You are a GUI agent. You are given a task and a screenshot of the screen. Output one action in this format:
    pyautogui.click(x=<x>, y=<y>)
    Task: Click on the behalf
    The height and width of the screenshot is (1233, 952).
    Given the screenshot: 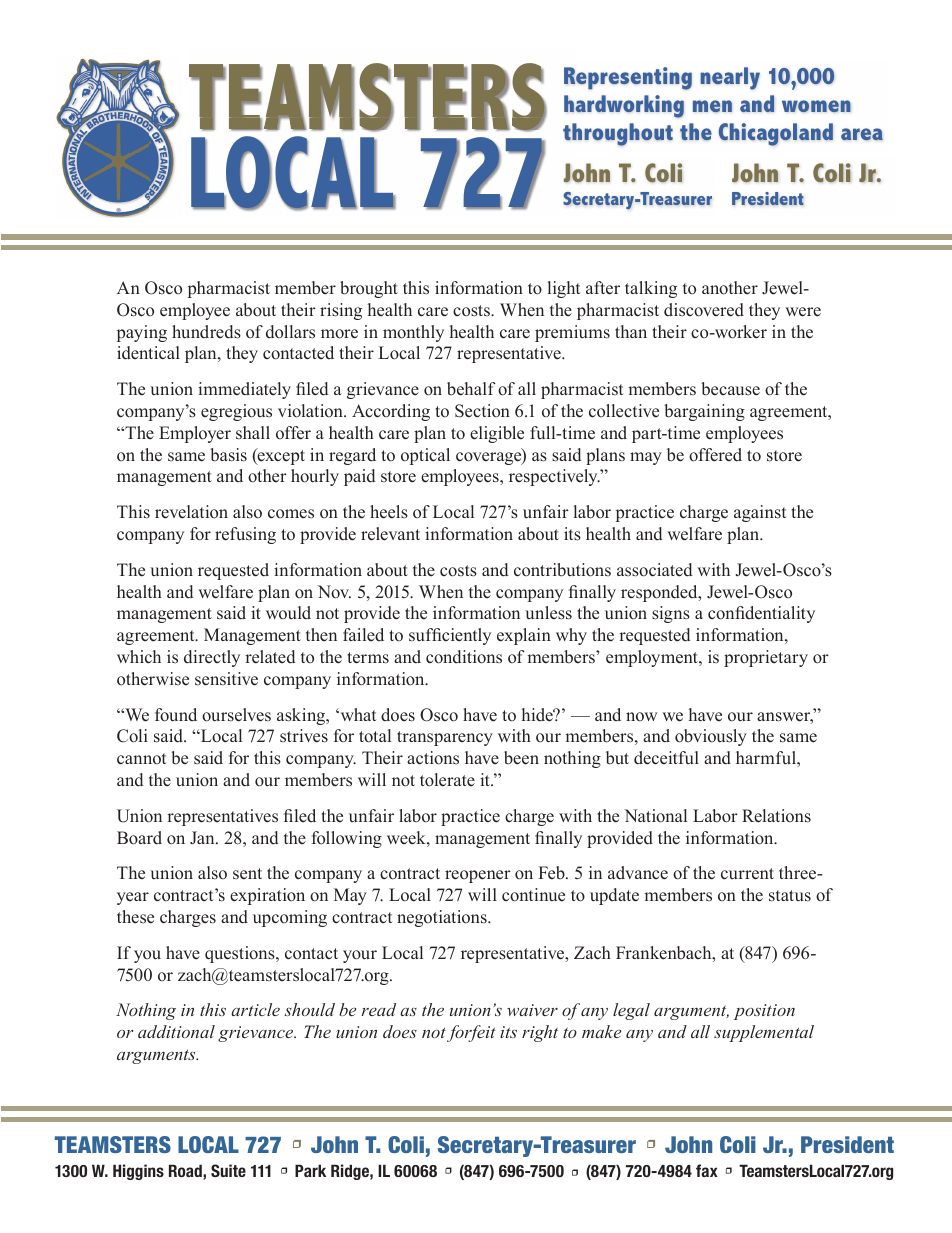 What is the action you would take?
    pyautogui.click(x=471, y=389)
